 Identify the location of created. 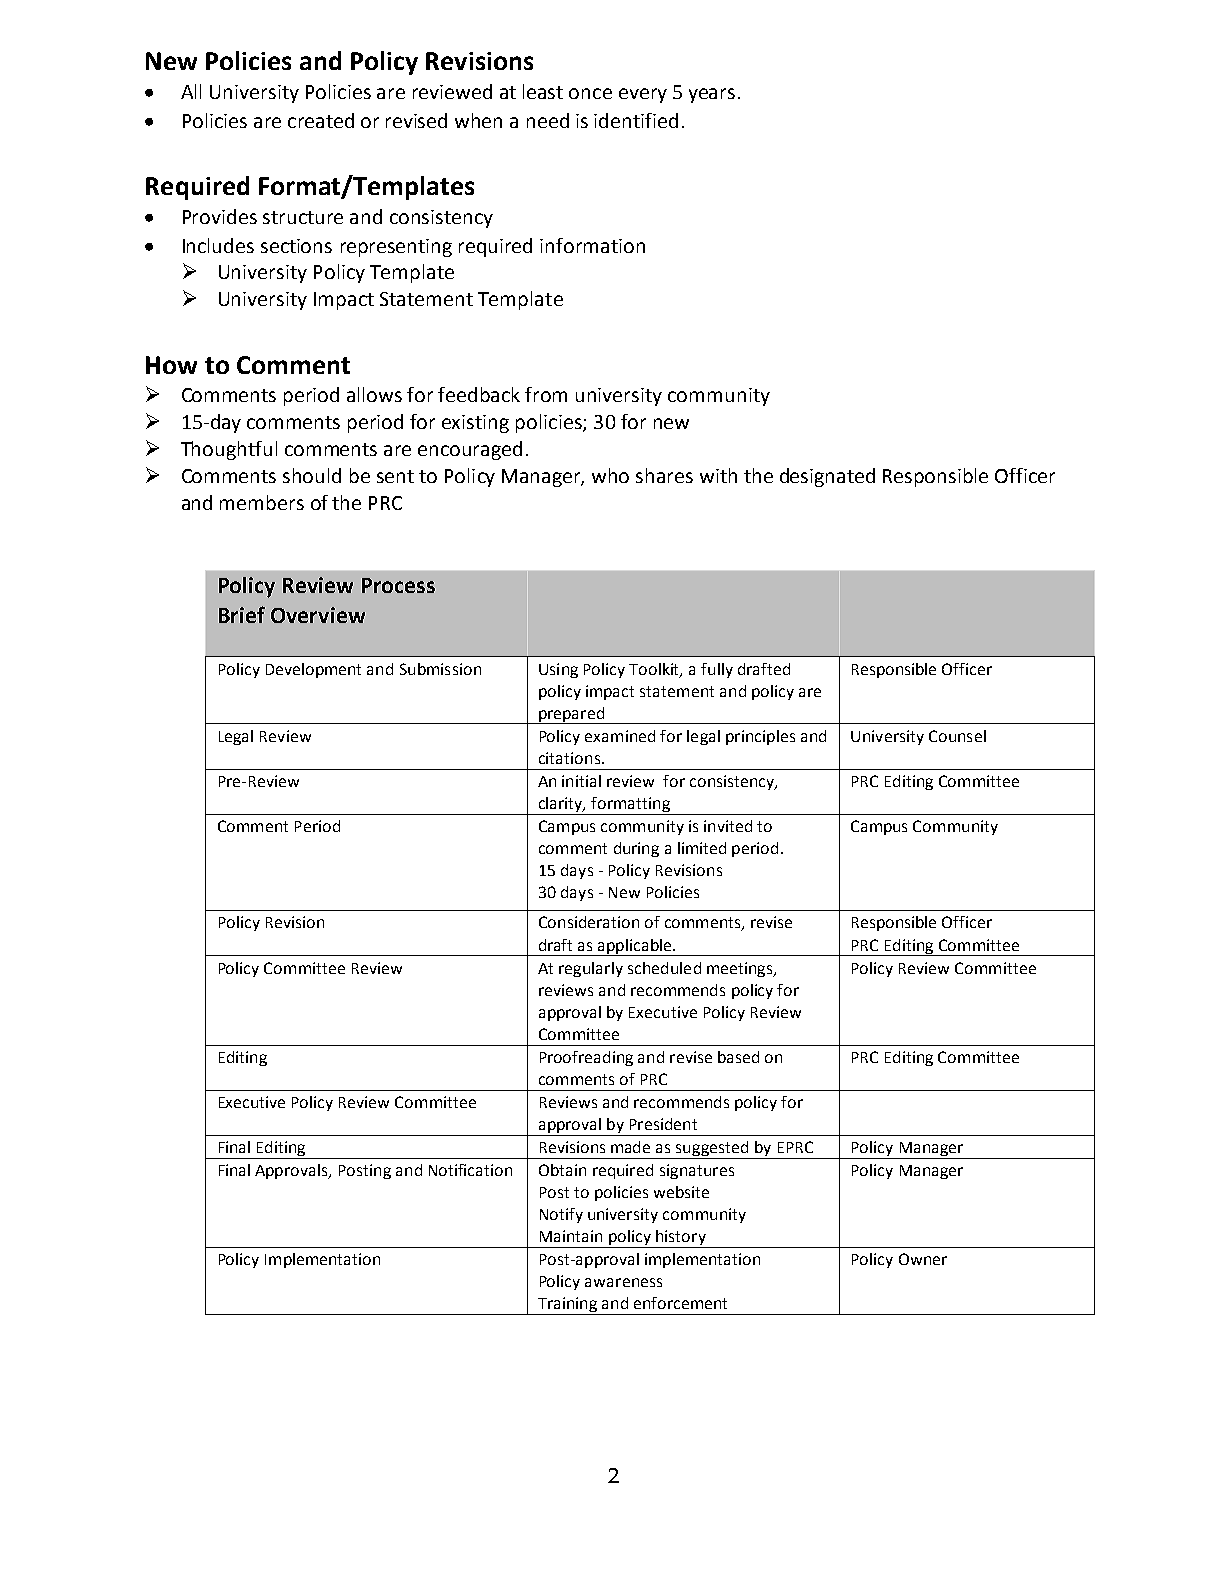
(321, 120).
